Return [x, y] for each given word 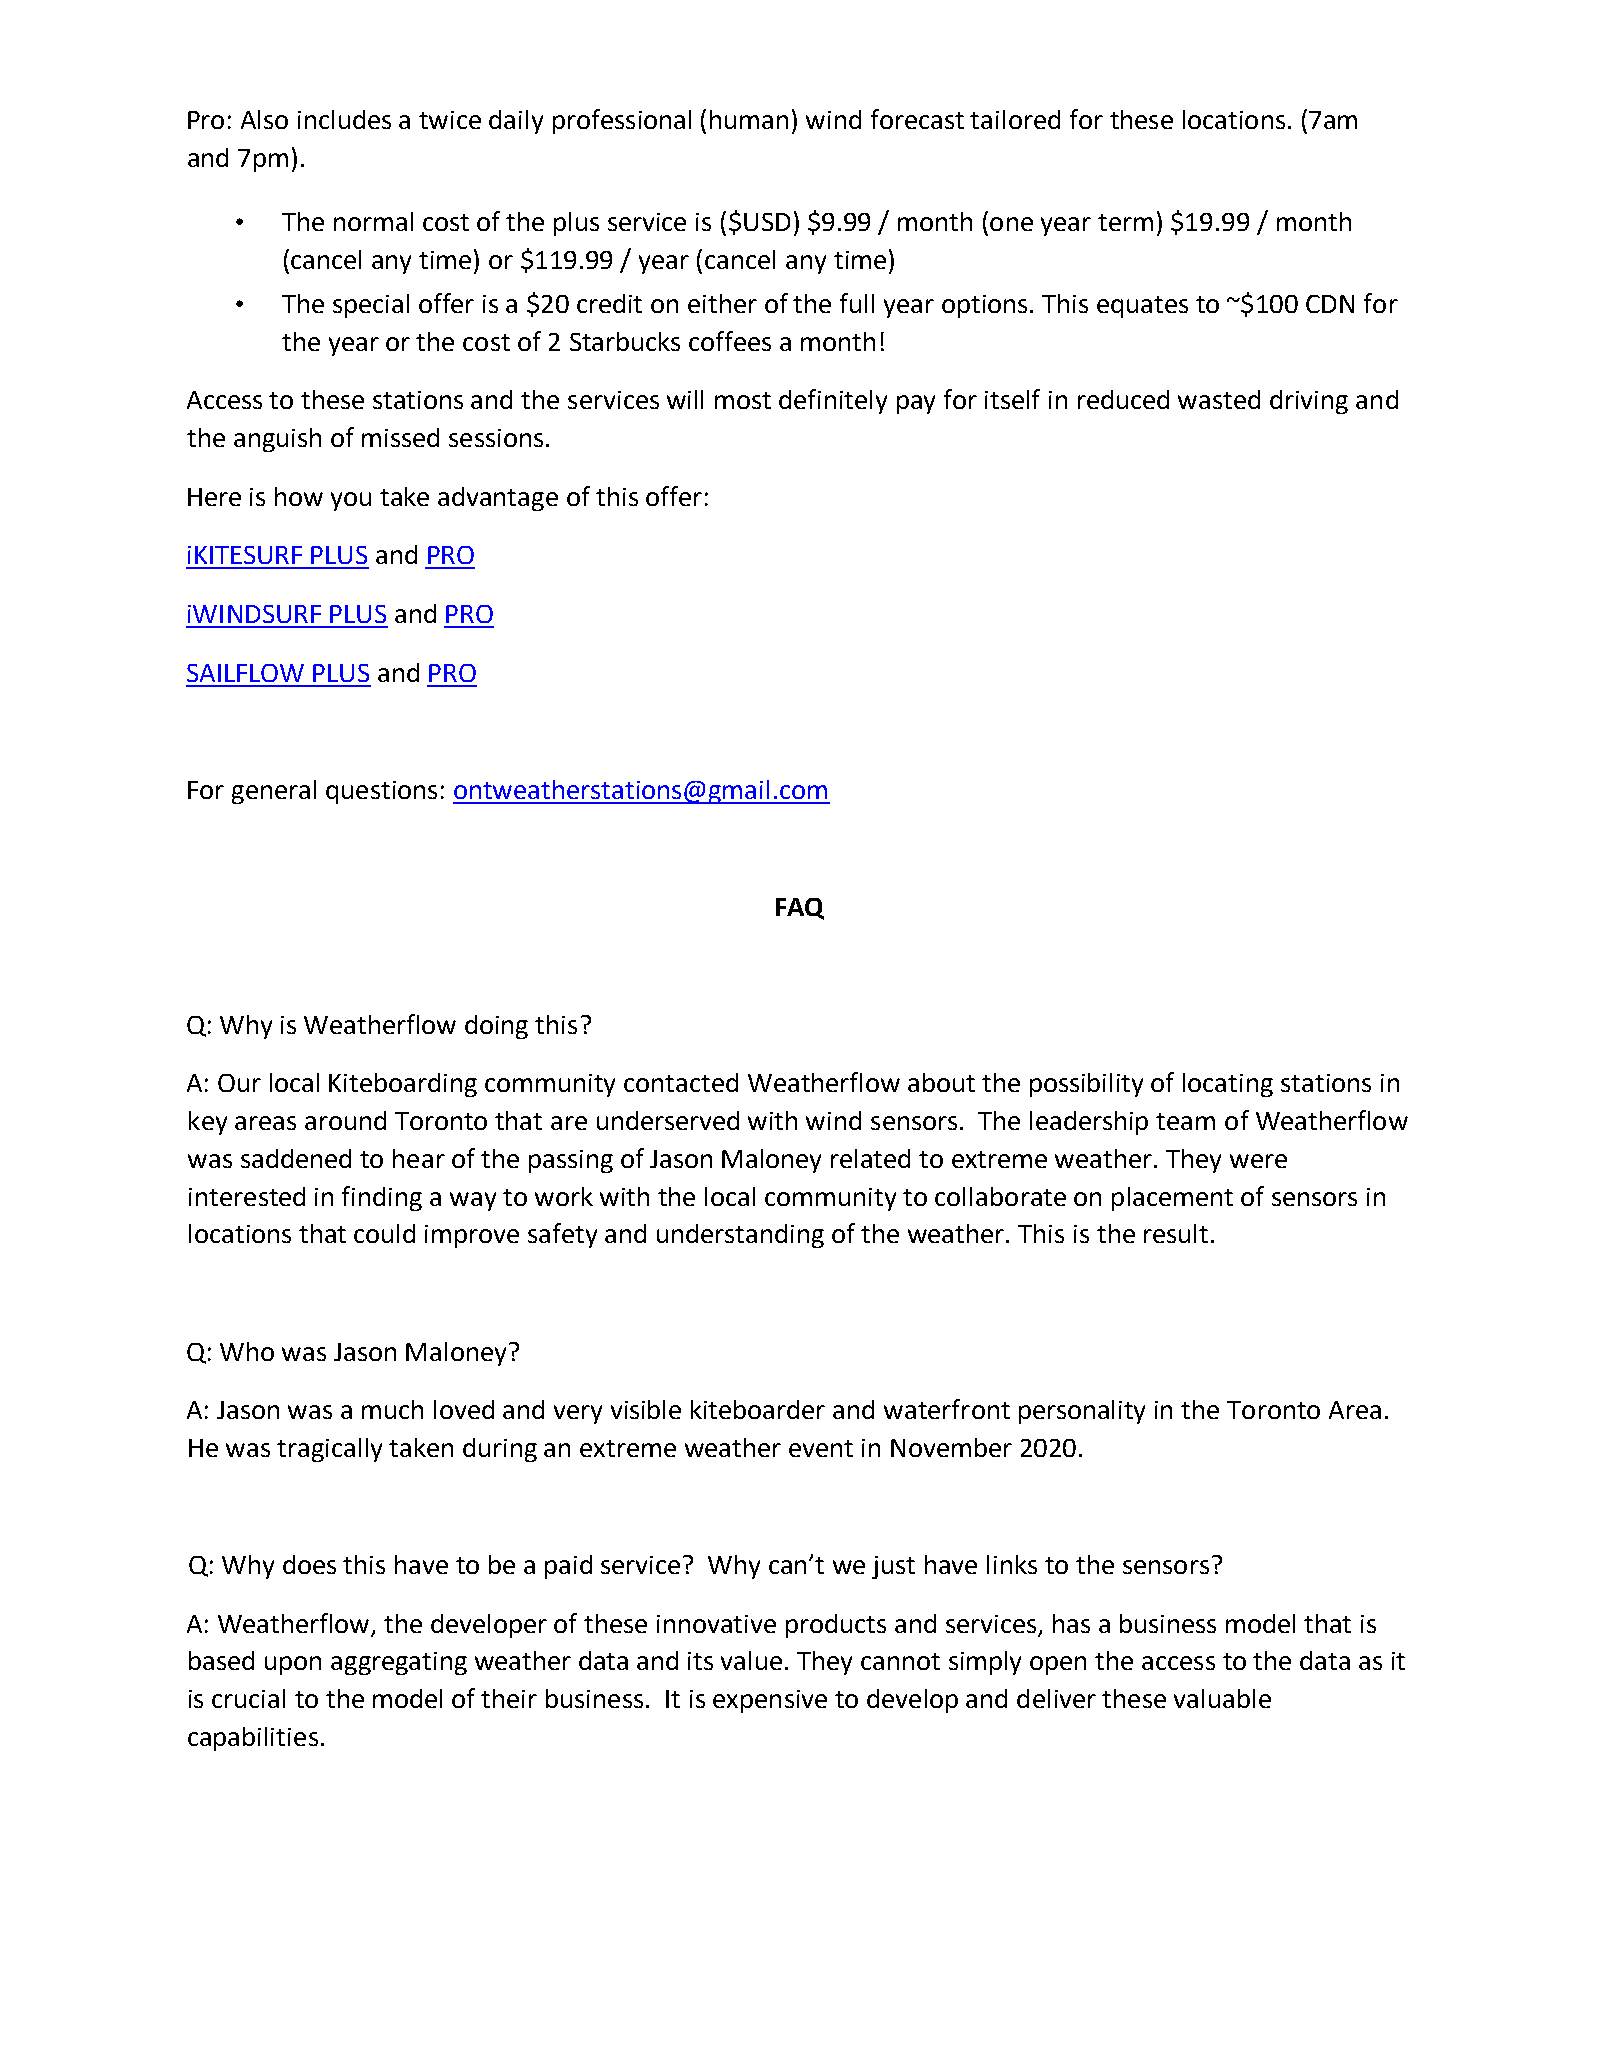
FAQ [800, 909]
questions [381, 792]
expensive [770, 1701]
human [749, 119]
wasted [1219, 399]
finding [382, 1198]
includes [344, 119]
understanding [740, 1236]
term [1125, 222]
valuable [1222, 1698]
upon [293, 1665]
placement [1172, 1199]
